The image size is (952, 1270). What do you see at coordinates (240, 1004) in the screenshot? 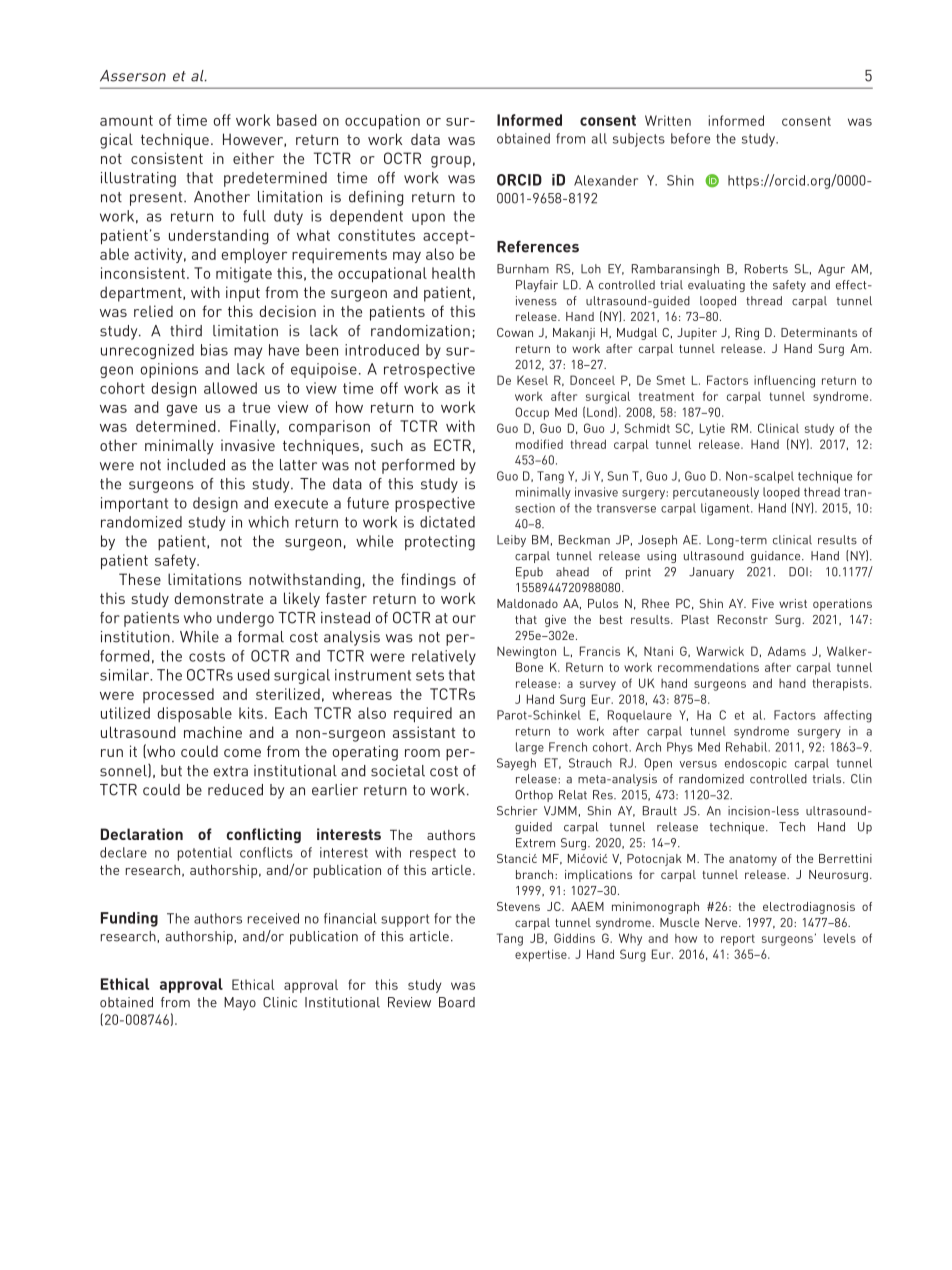
I see `Mayo` at bounding box center [240, 1004].
